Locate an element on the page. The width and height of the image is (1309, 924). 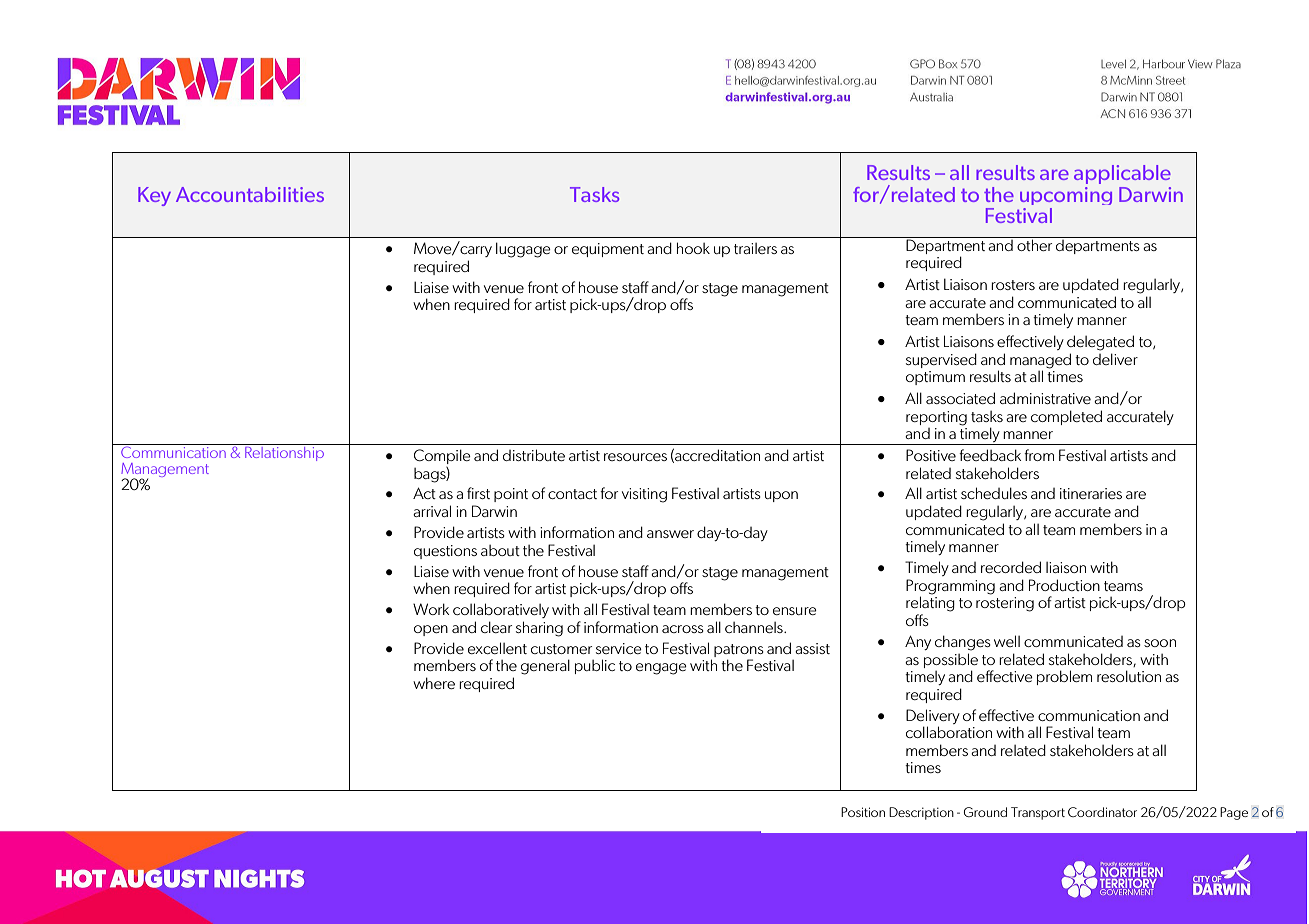
hook is located at coordinates (693, 248).
